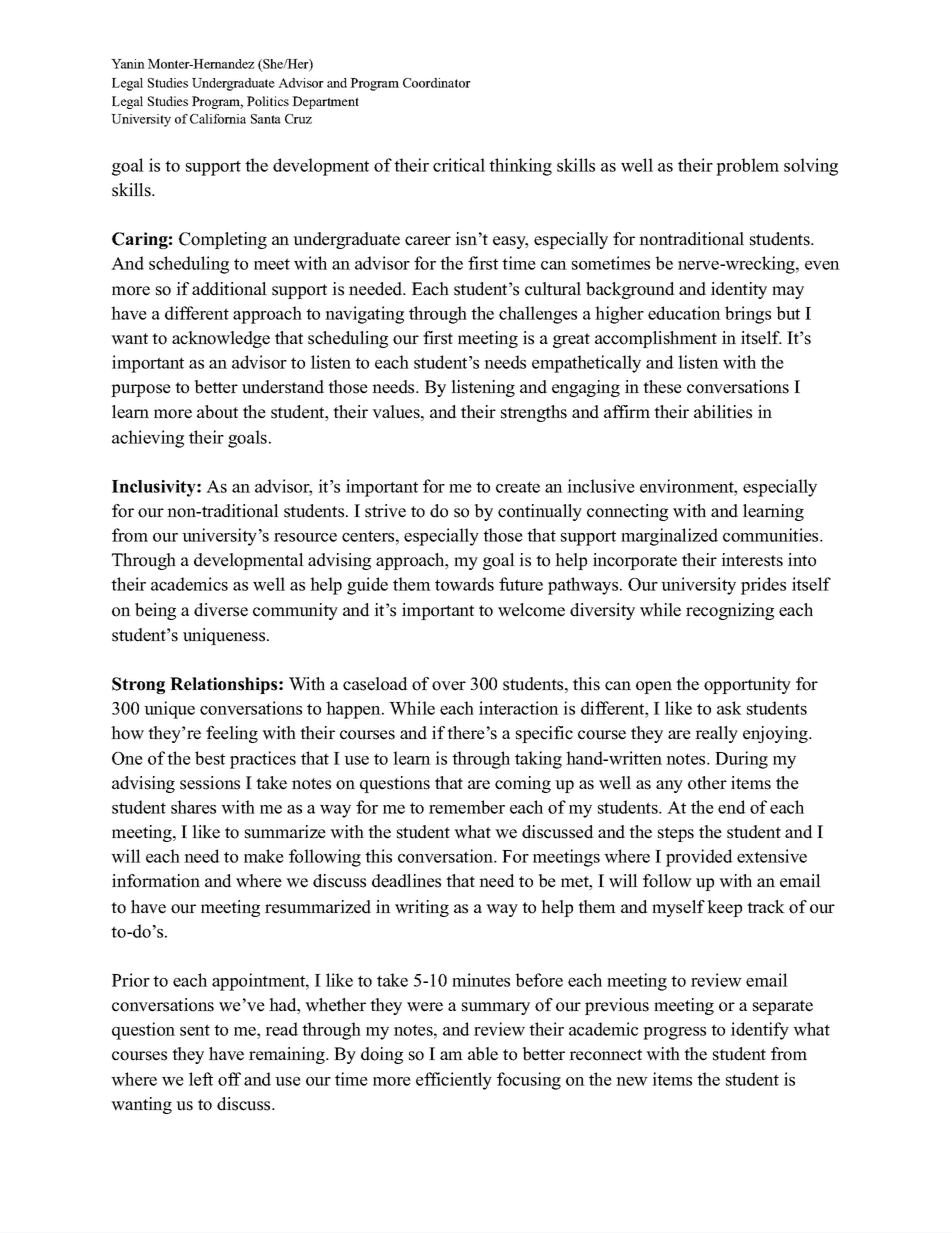 The image size is (952, 1233). Describe the element at coordinates (437, 83) in the image. I see `Coordinator` at that location.
